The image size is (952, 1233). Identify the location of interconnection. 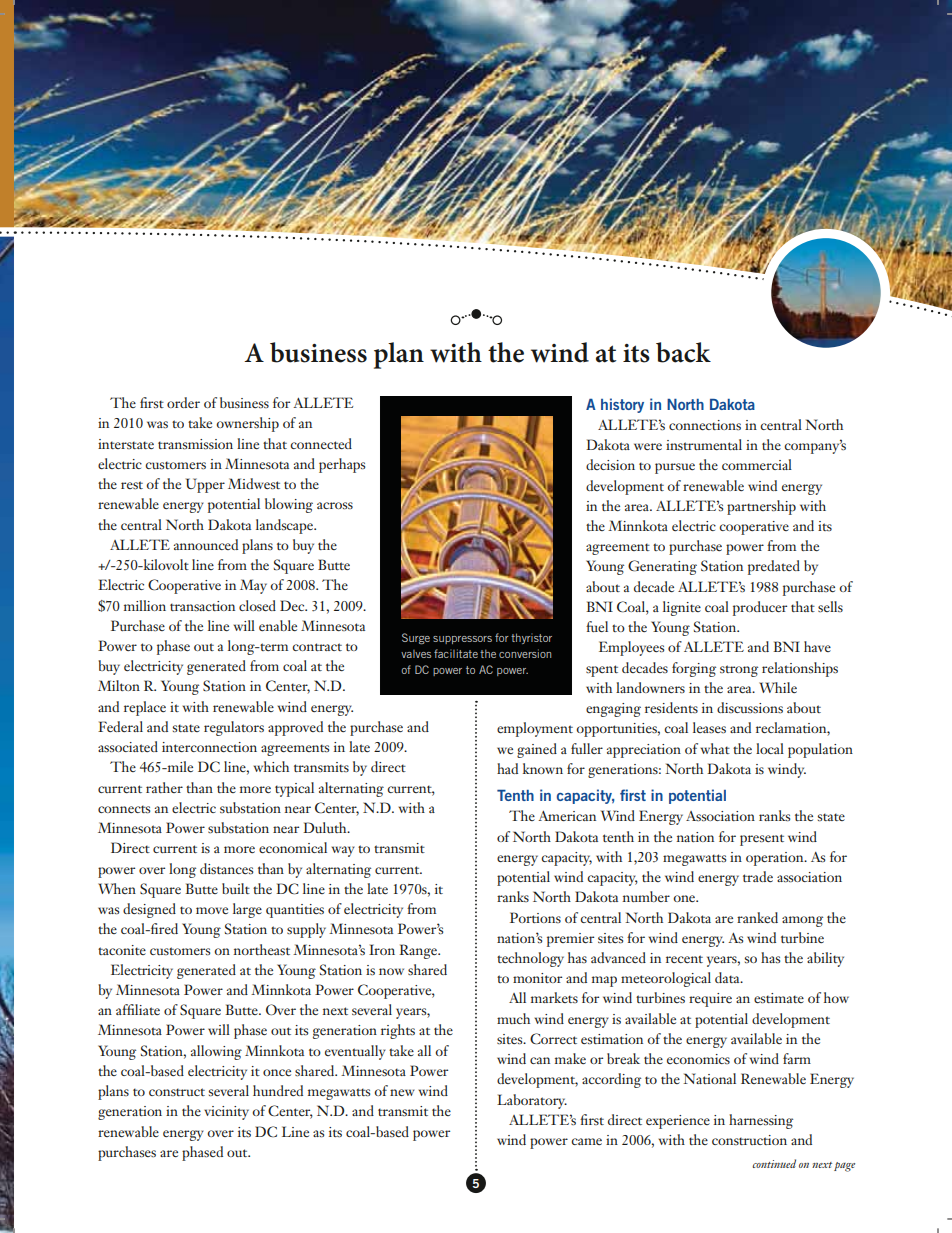
(209, 747).
